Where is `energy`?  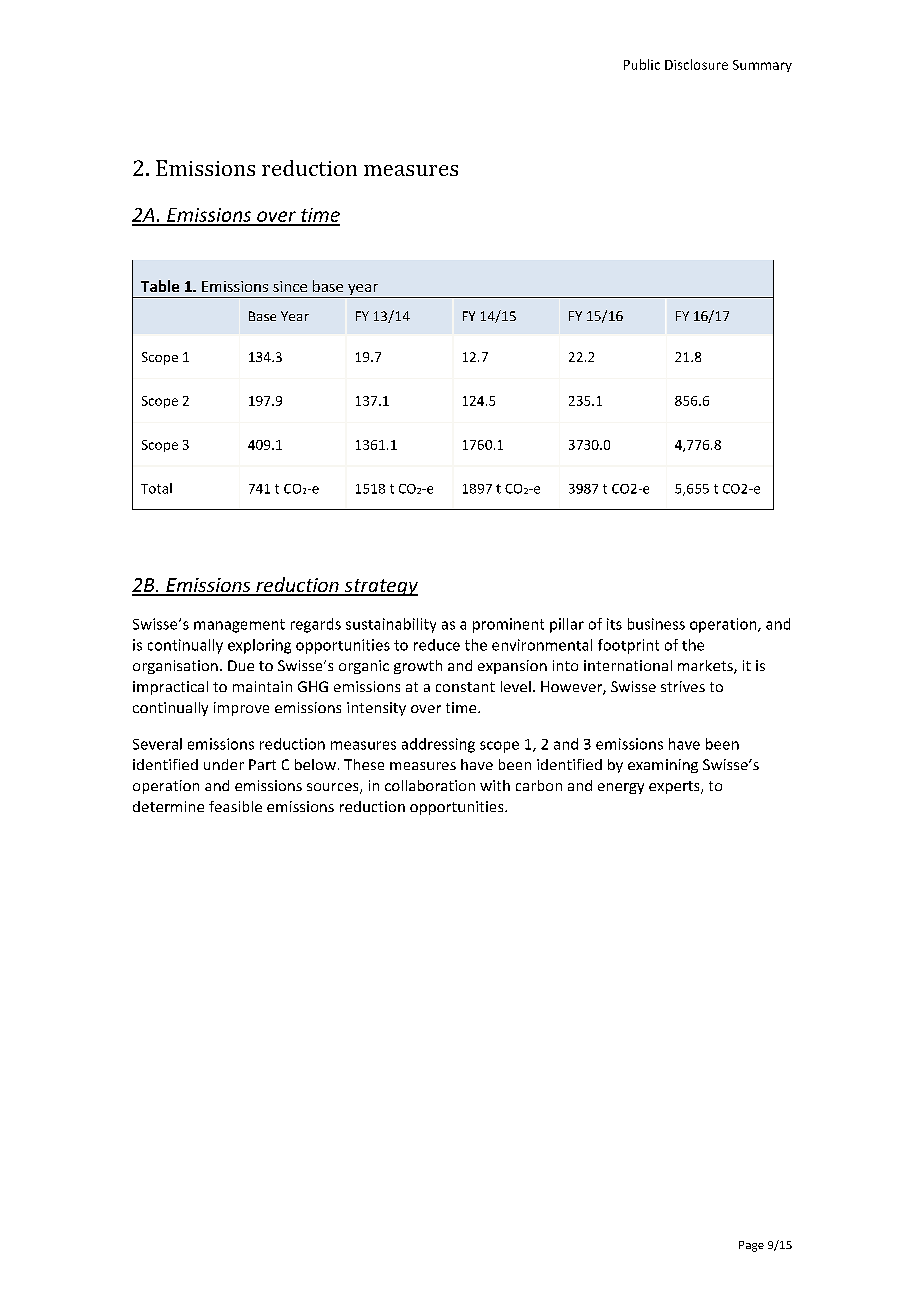
energy is located at coordinates (621, 788).
